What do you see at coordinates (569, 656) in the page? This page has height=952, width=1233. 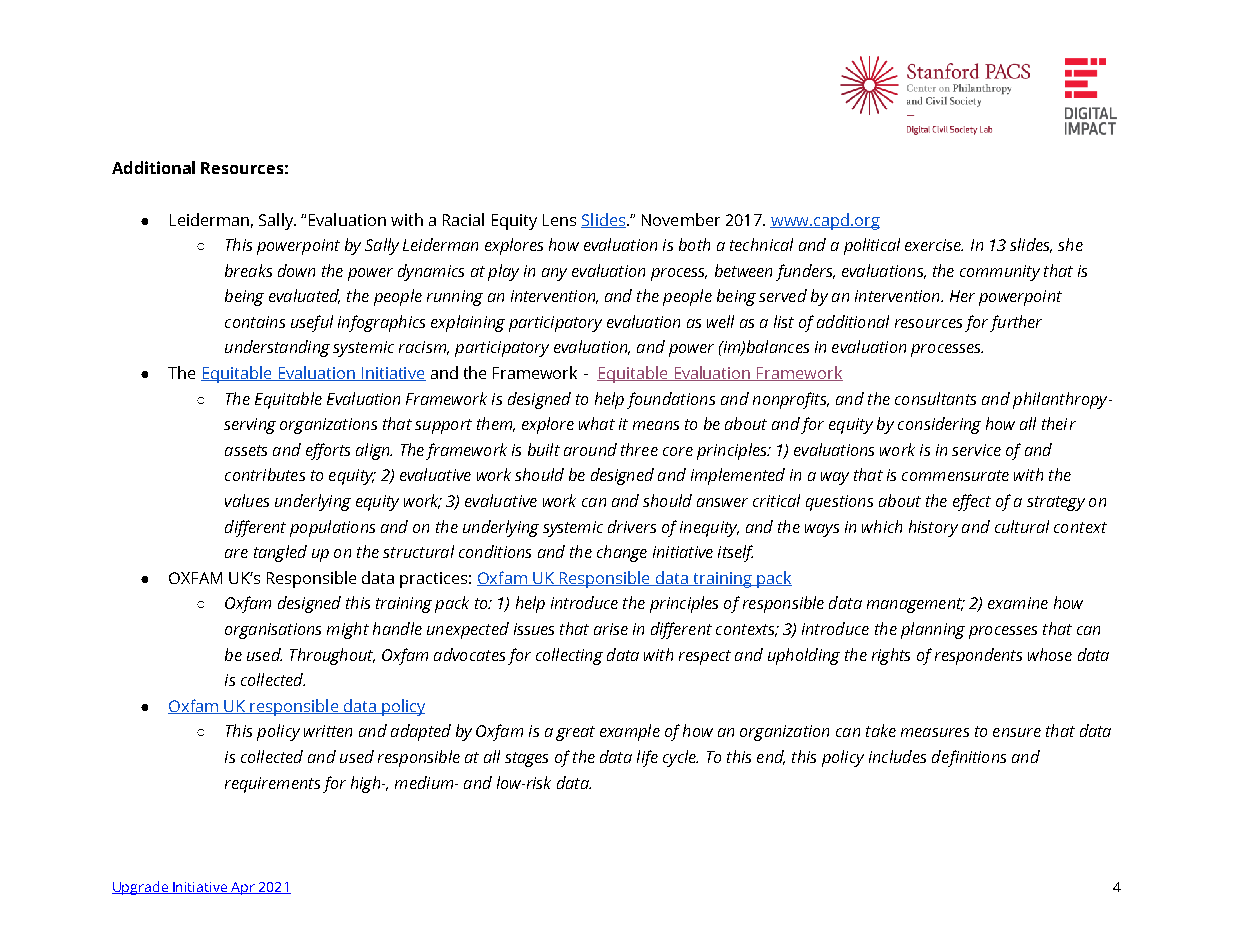 I see `collecting` at bounding box center [569, 656].
